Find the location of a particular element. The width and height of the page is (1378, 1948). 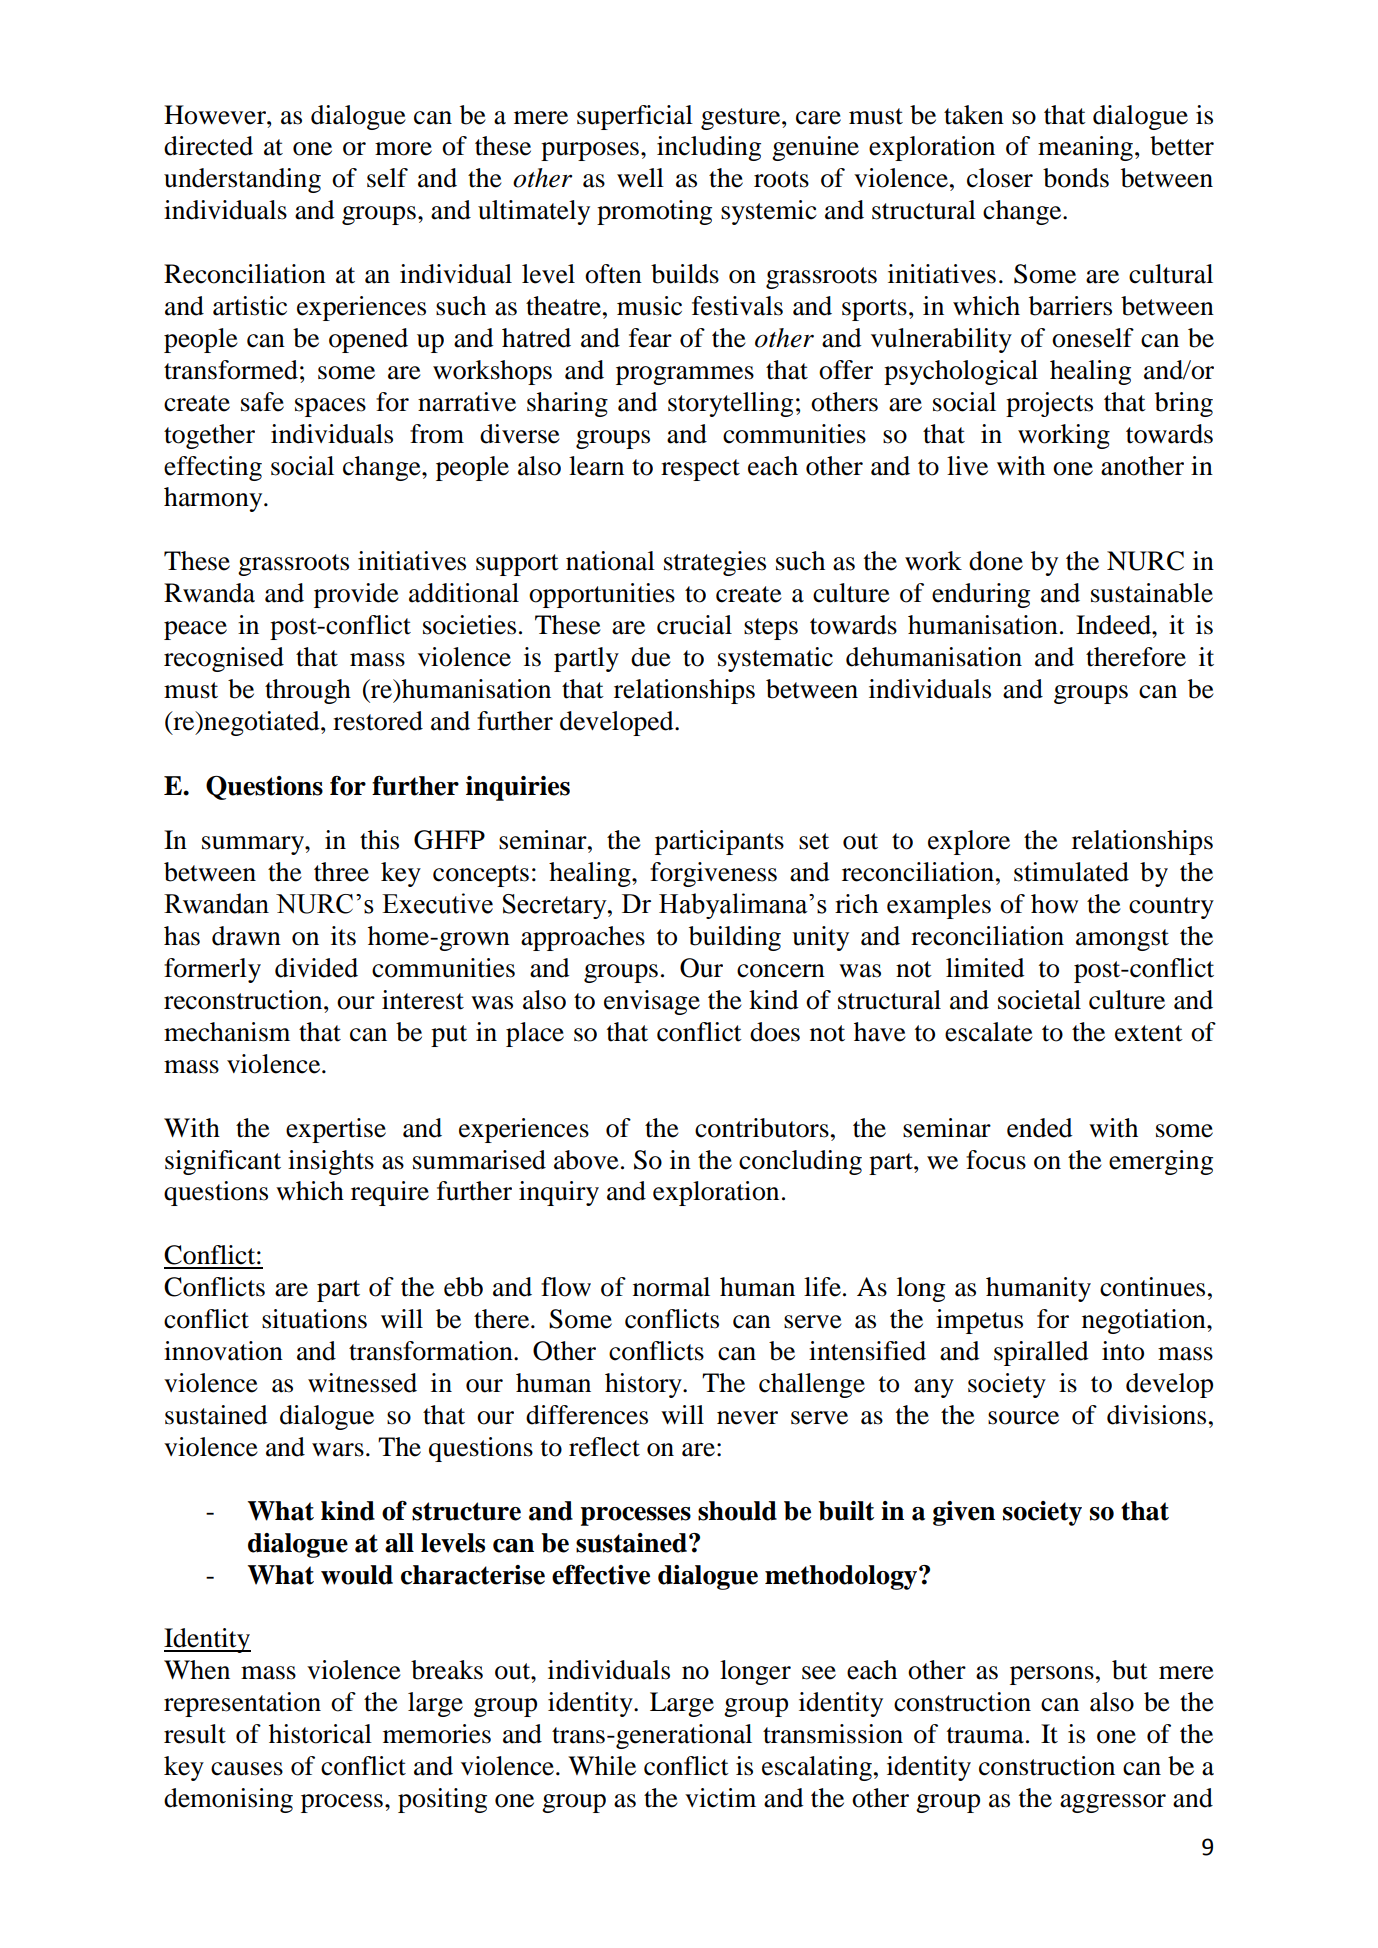

historical is located at coordinates (320, 1734).
